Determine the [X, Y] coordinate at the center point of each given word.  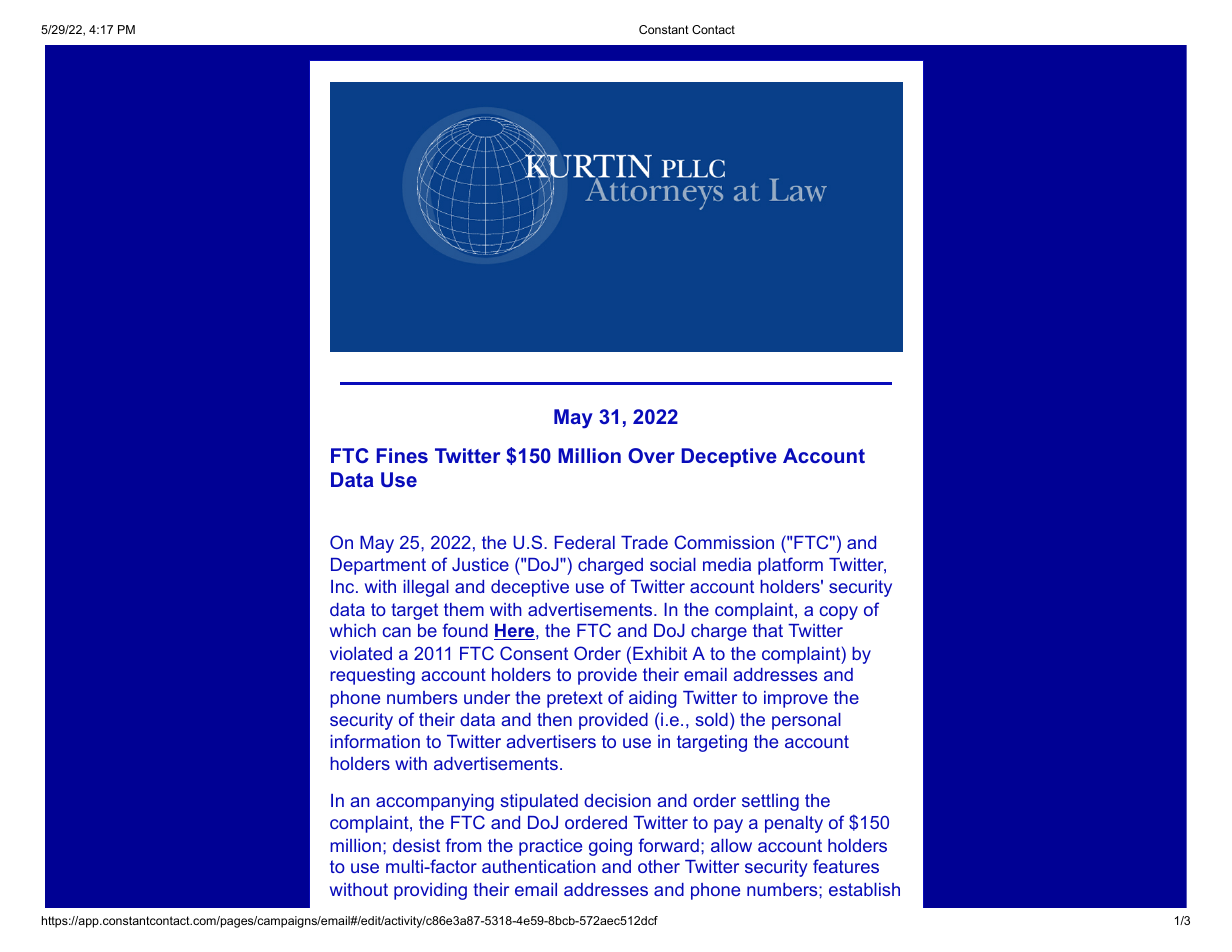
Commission [724, 542]
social [673, 564]
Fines [402, 455]
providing [430, 891]
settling [770, 802]
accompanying [435, 802]
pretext [575, 699]
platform [790, 566]
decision [617, 800]
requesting [372, 676]
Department [378, 566]
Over [651, 455]
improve [796, 699]
